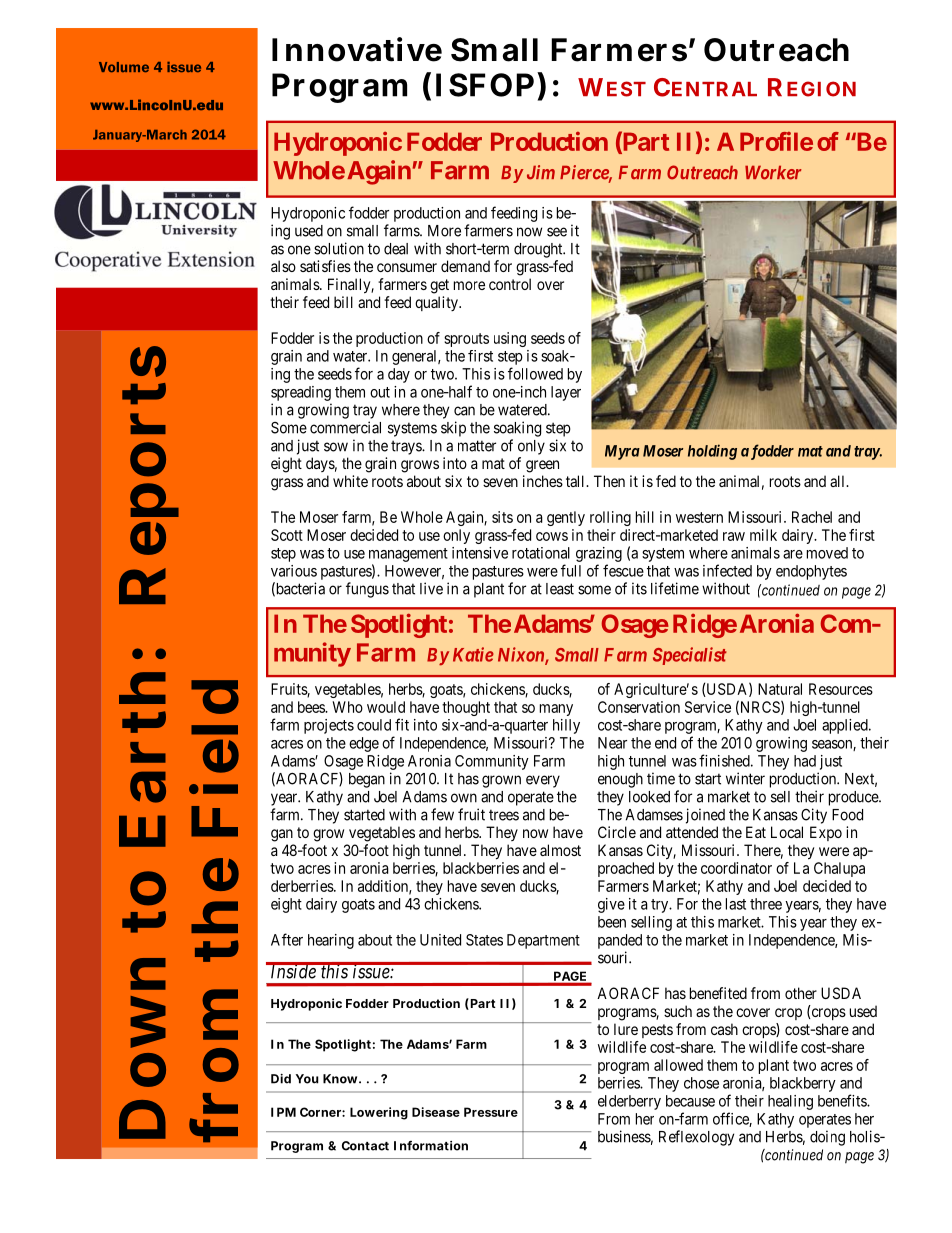  Describe the element at coordinates (283, 266) in the screenshot. I see `also` at that location.
